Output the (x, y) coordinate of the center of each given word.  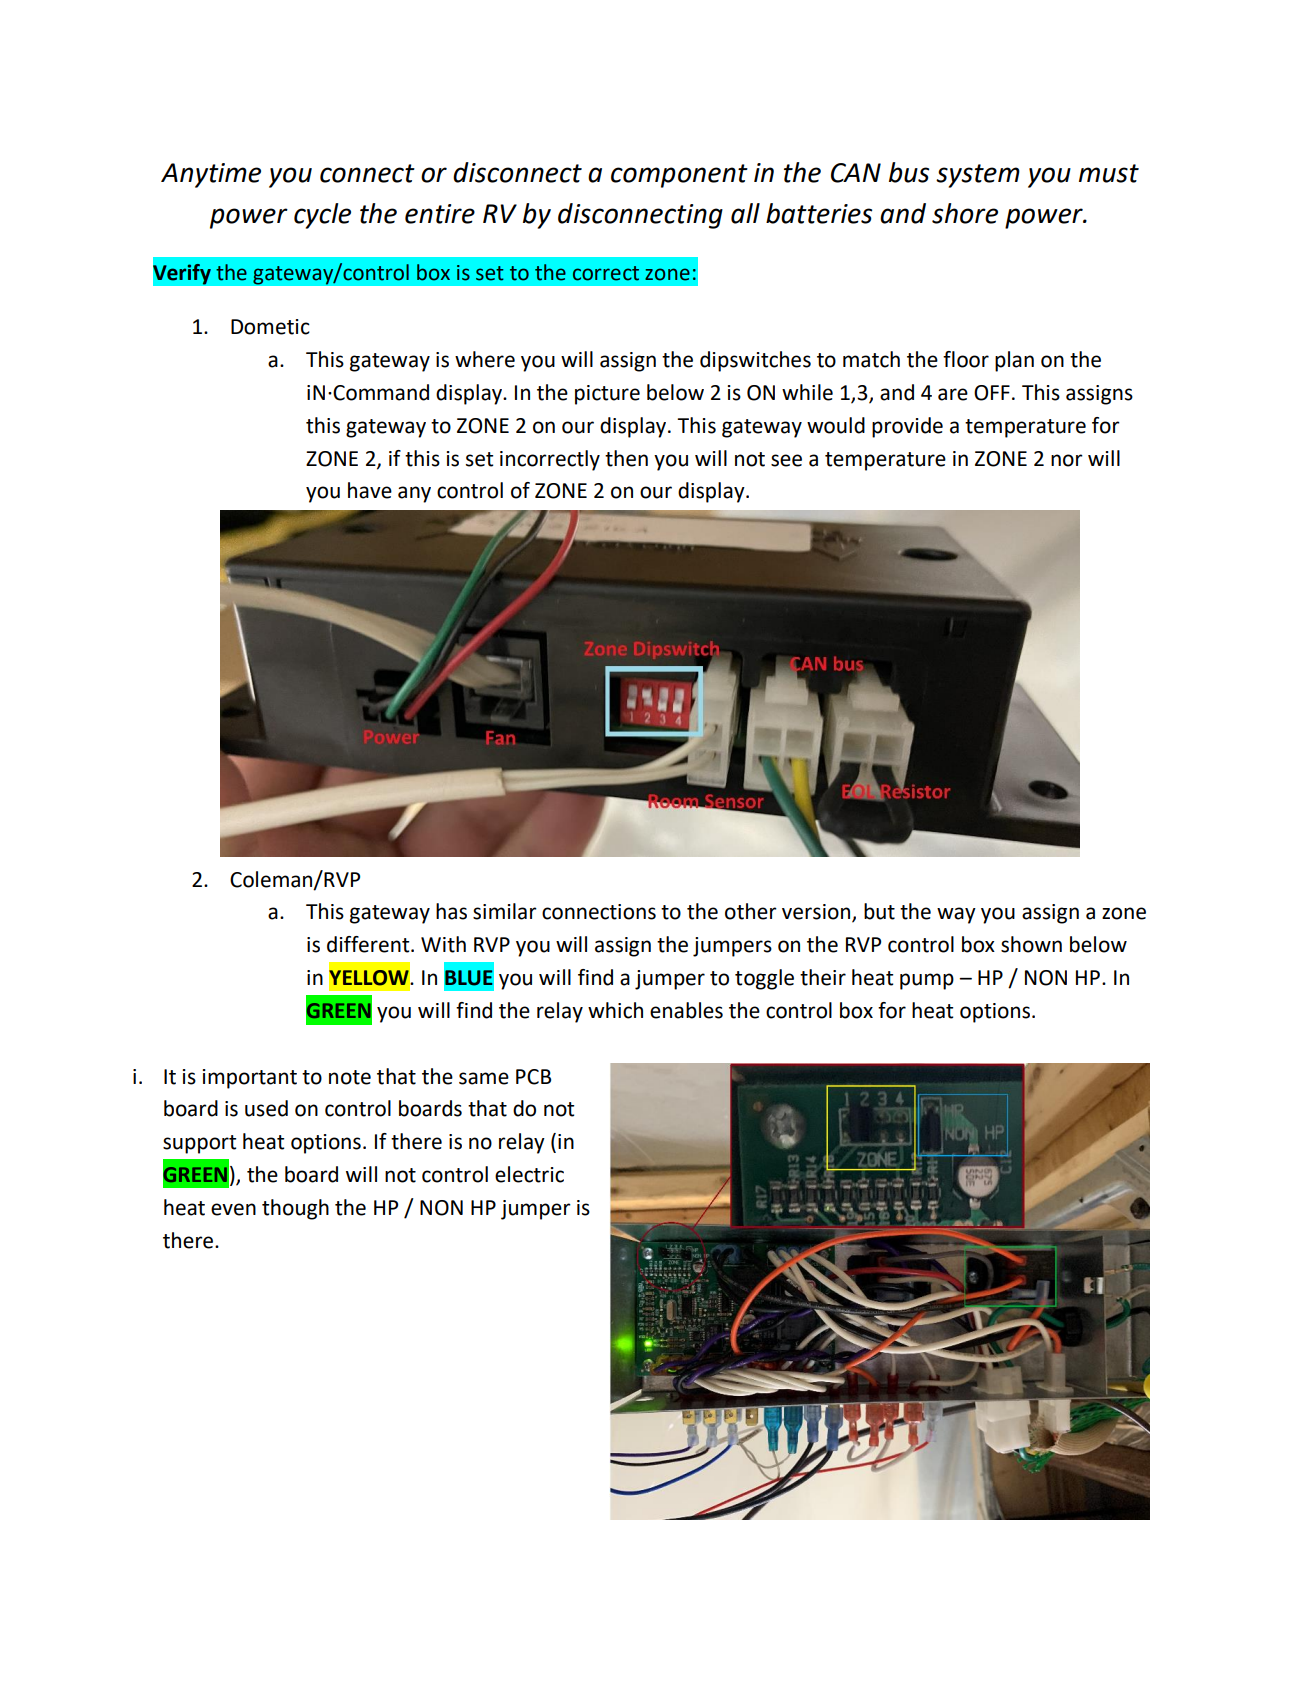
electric (529, 1174)
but (879, 911)
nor (1067, 460)
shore (965, 213)
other (751, 911)
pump (927, 981)
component (679, 176)
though (295, 1209)
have (370, 490)
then (626, 458)
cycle (322, 216)
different (369, 944)
